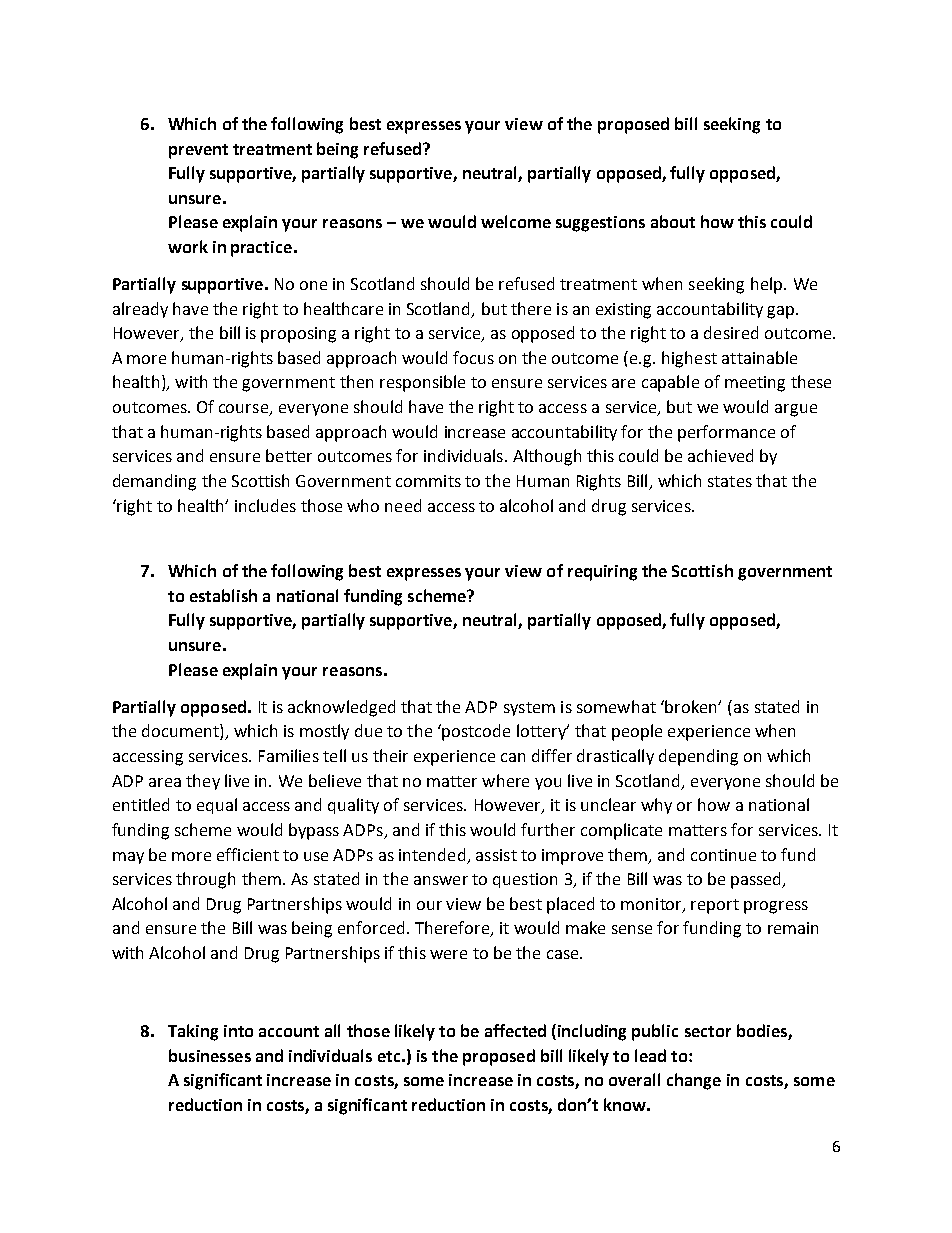 This screenshot has height=1233, width=952. I want to click on postcode, so click(476, 732).
